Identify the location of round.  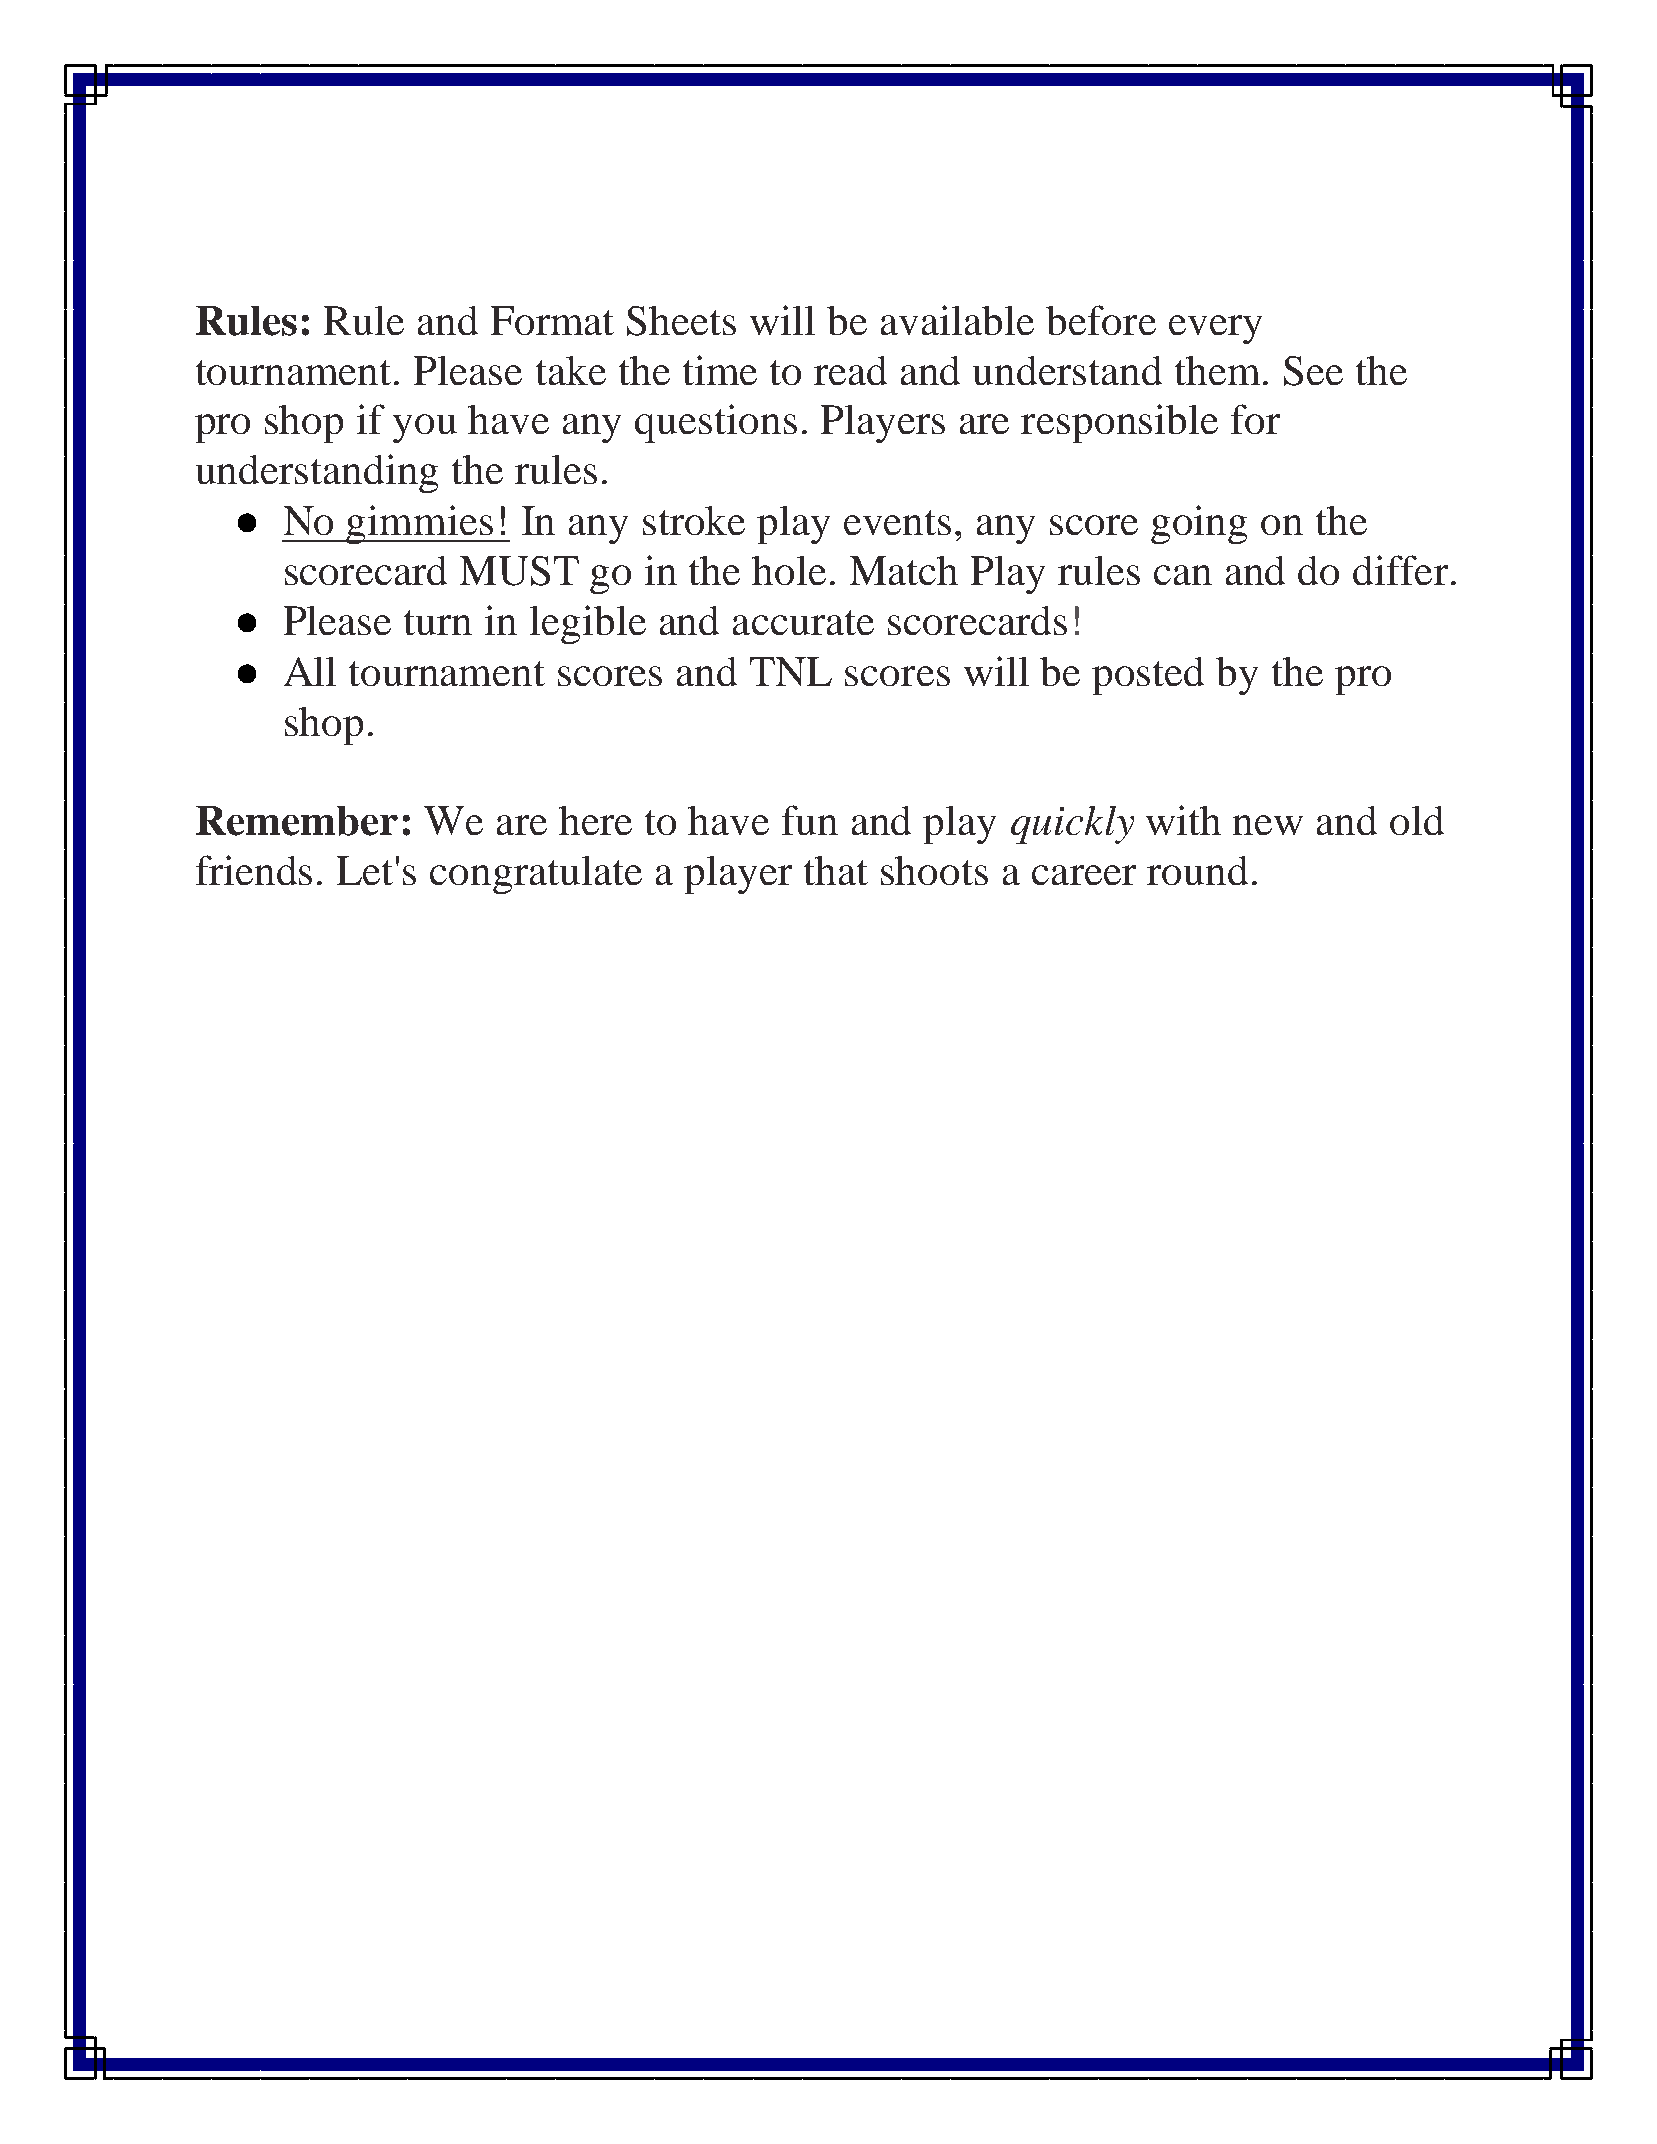
(1197, 870).
